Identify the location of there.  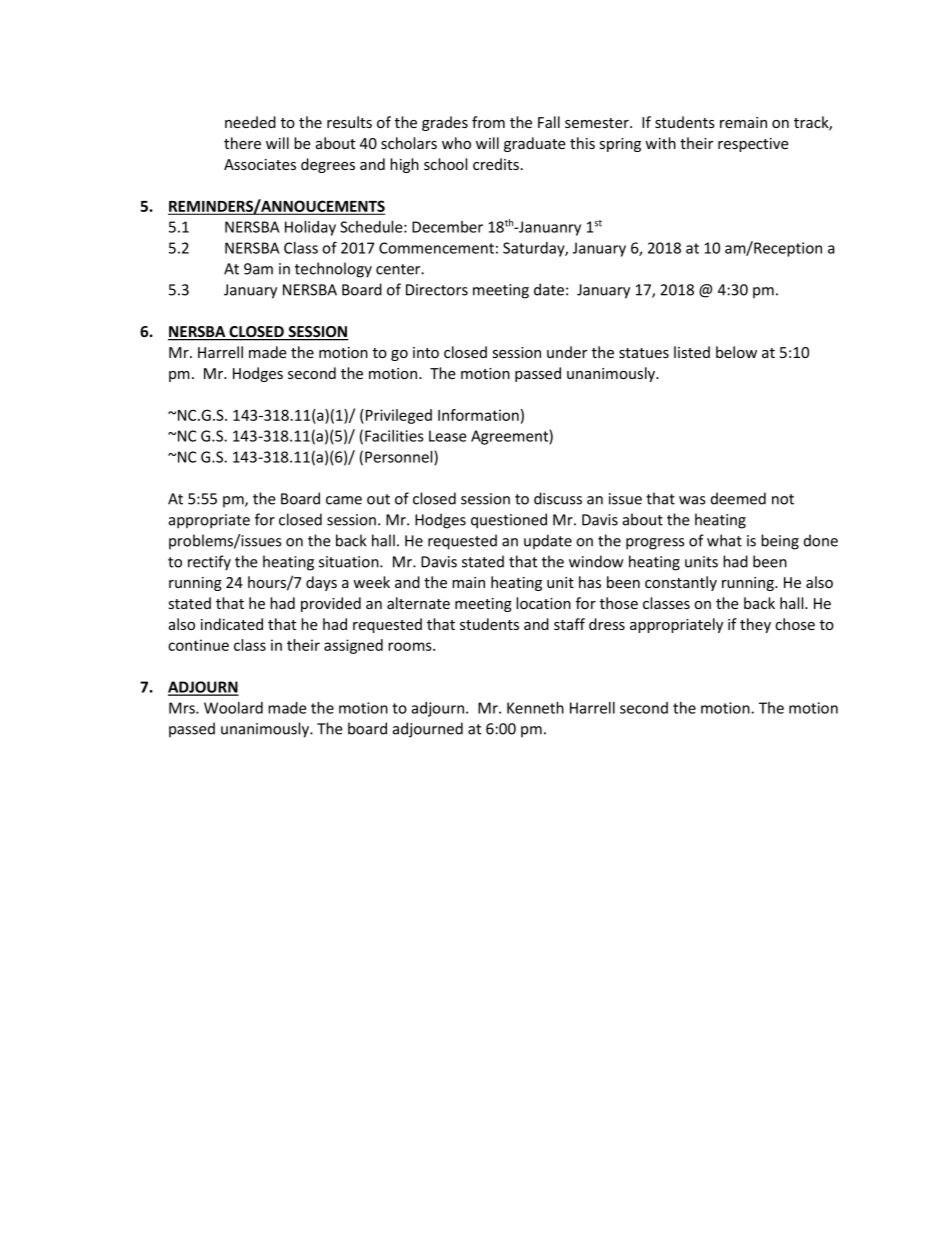
(242, 143).
